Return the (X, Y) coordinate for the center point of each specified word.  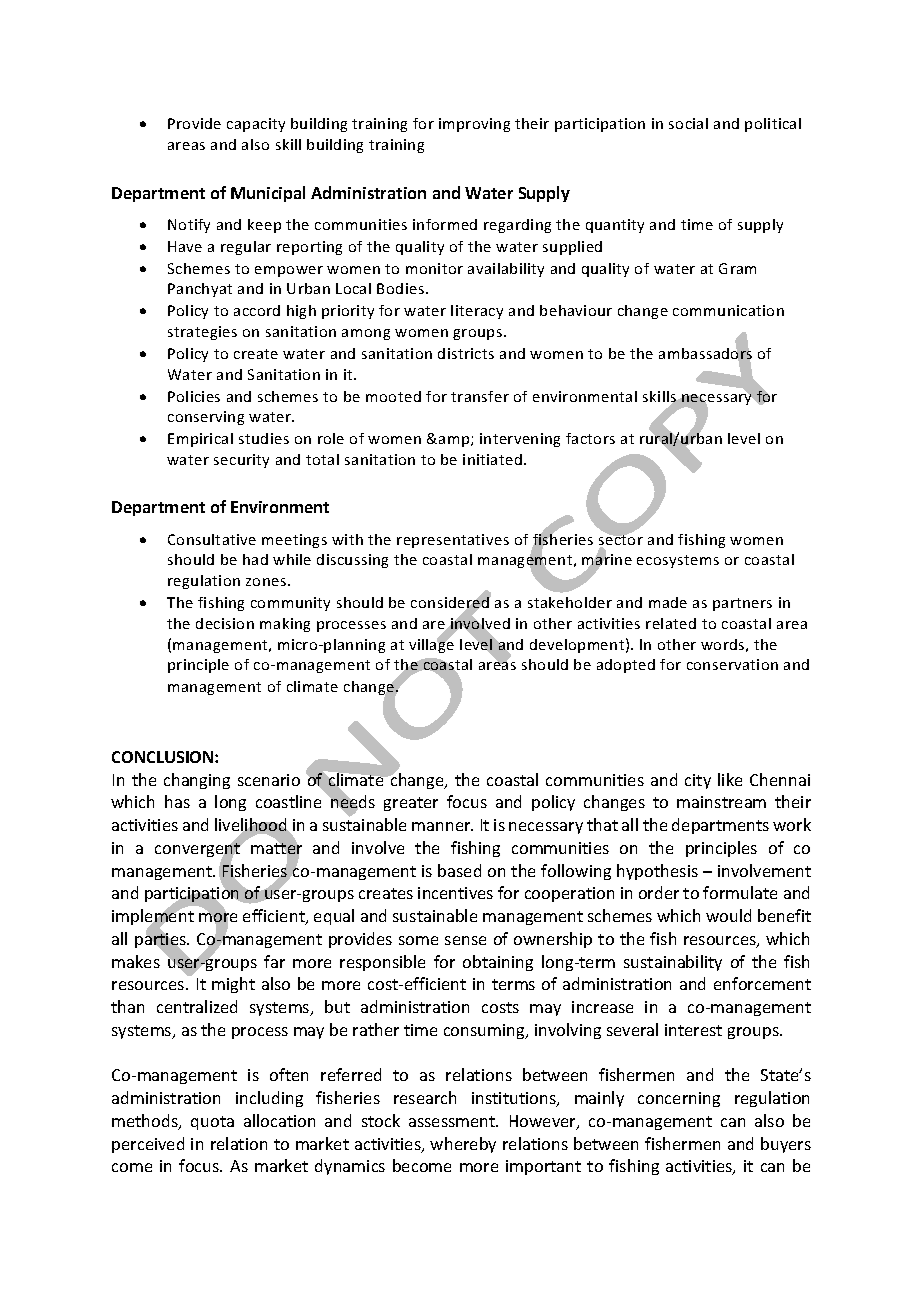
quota (212, 1123)
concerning (679, 1099)
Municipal (268, 194)
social (688, 123)
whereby (463, 1145)
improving (474, 125)
